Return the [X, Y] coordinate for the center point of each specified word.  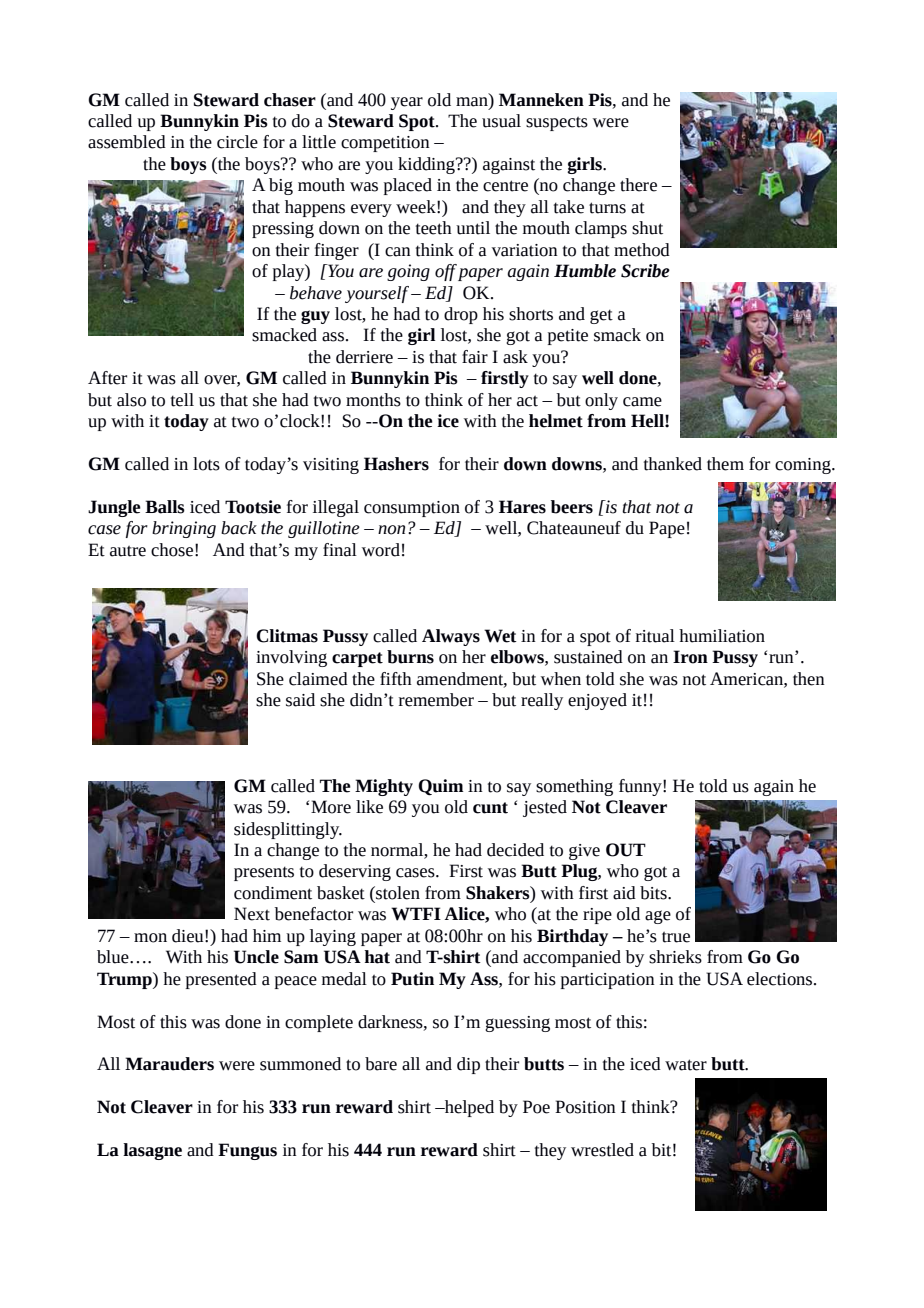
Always [451, 637]
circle [237, 142]
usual [501, 121]
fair [475, 357]
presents [264, 873]
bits [654, 893]
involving [291, 658]
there [638, 185]
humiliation [722, 636]
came [642, 402]
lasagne [152, 1151]
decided [515, 850]
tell [182, 400]
